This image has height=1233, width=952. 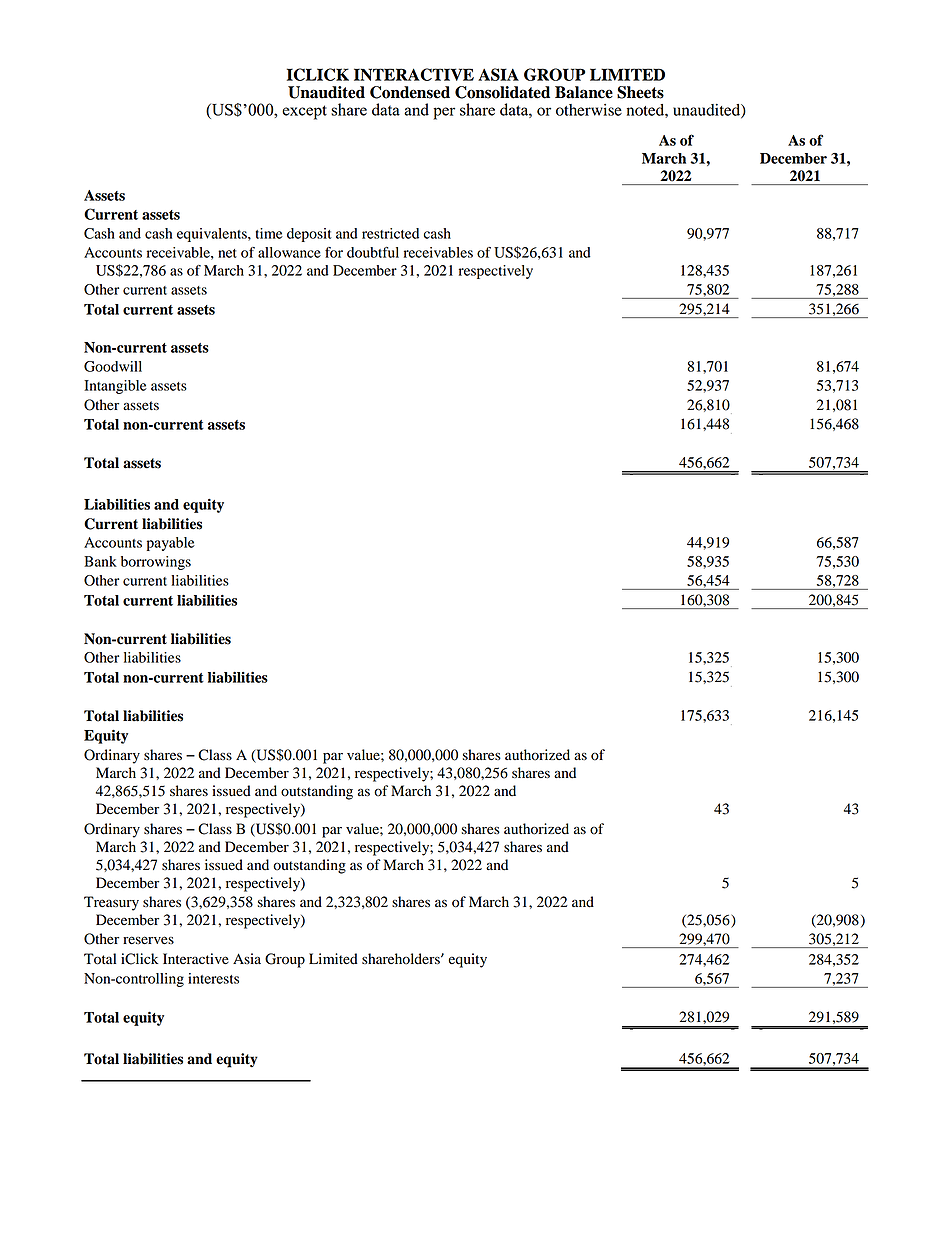 I want to click on Balance, so click(x=584, y=92).
